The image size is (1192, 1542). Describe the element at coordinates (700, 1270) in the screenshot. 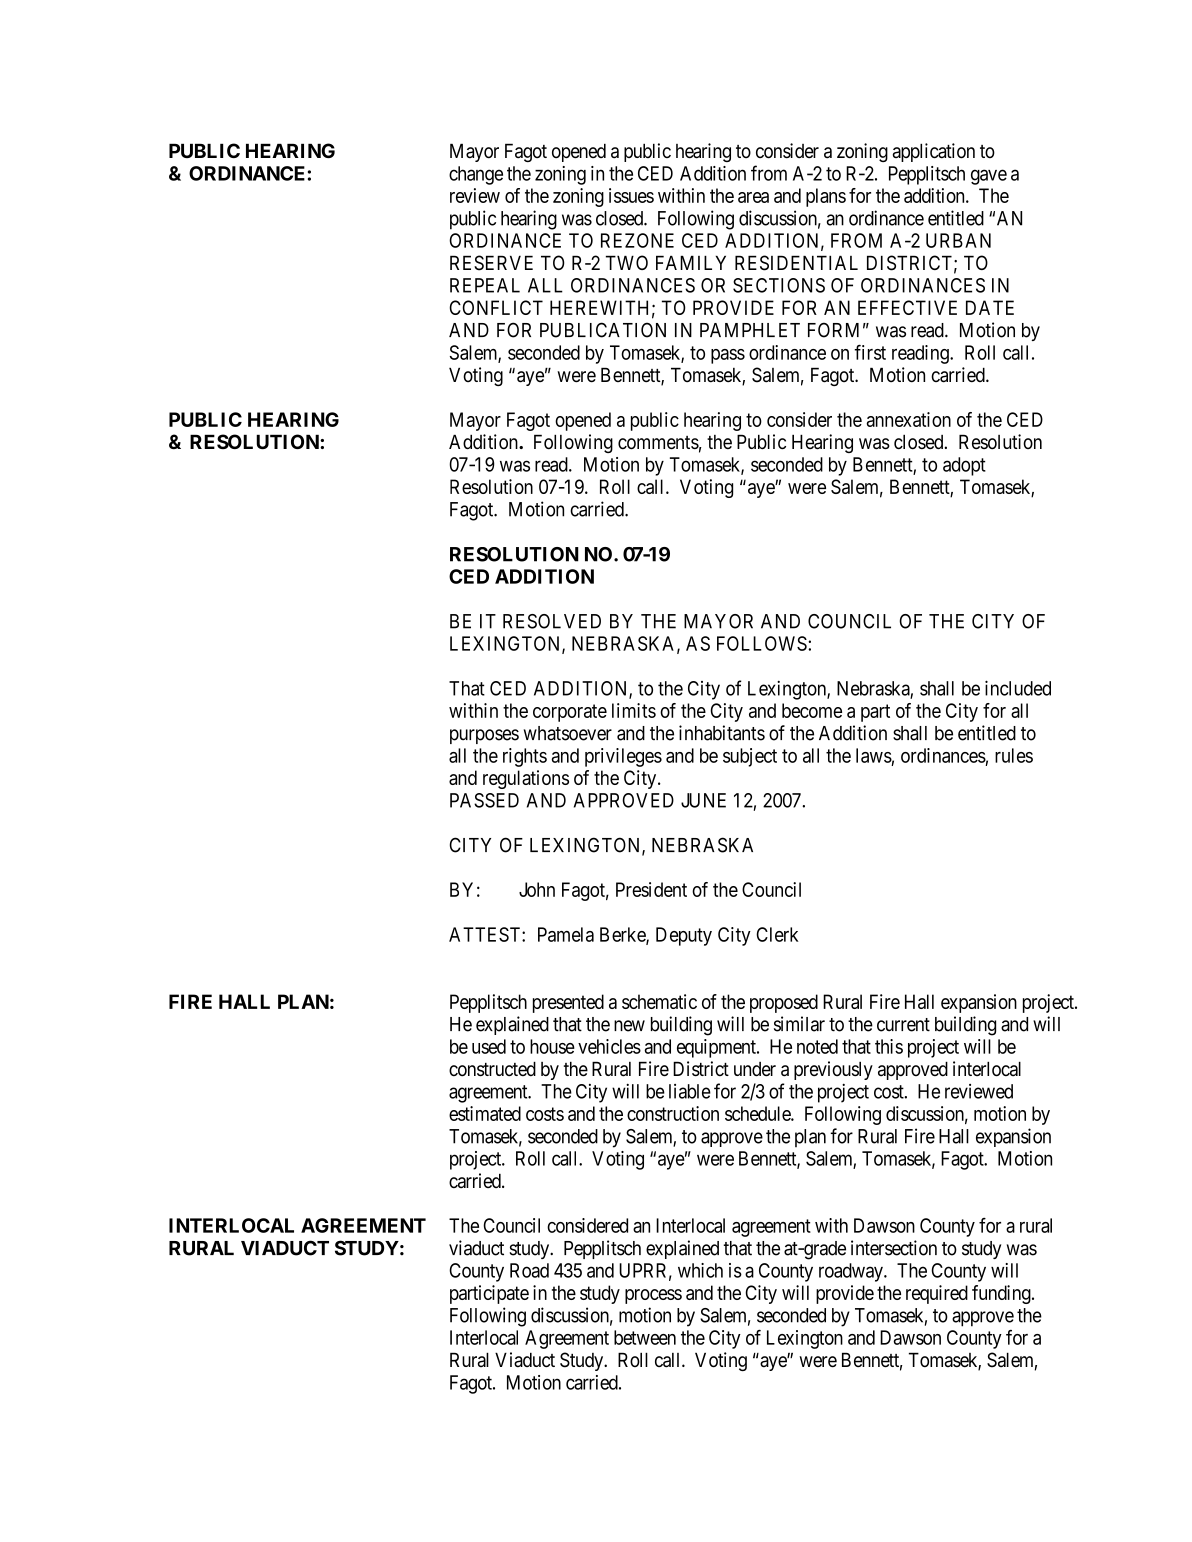

I see `which` at that location.
